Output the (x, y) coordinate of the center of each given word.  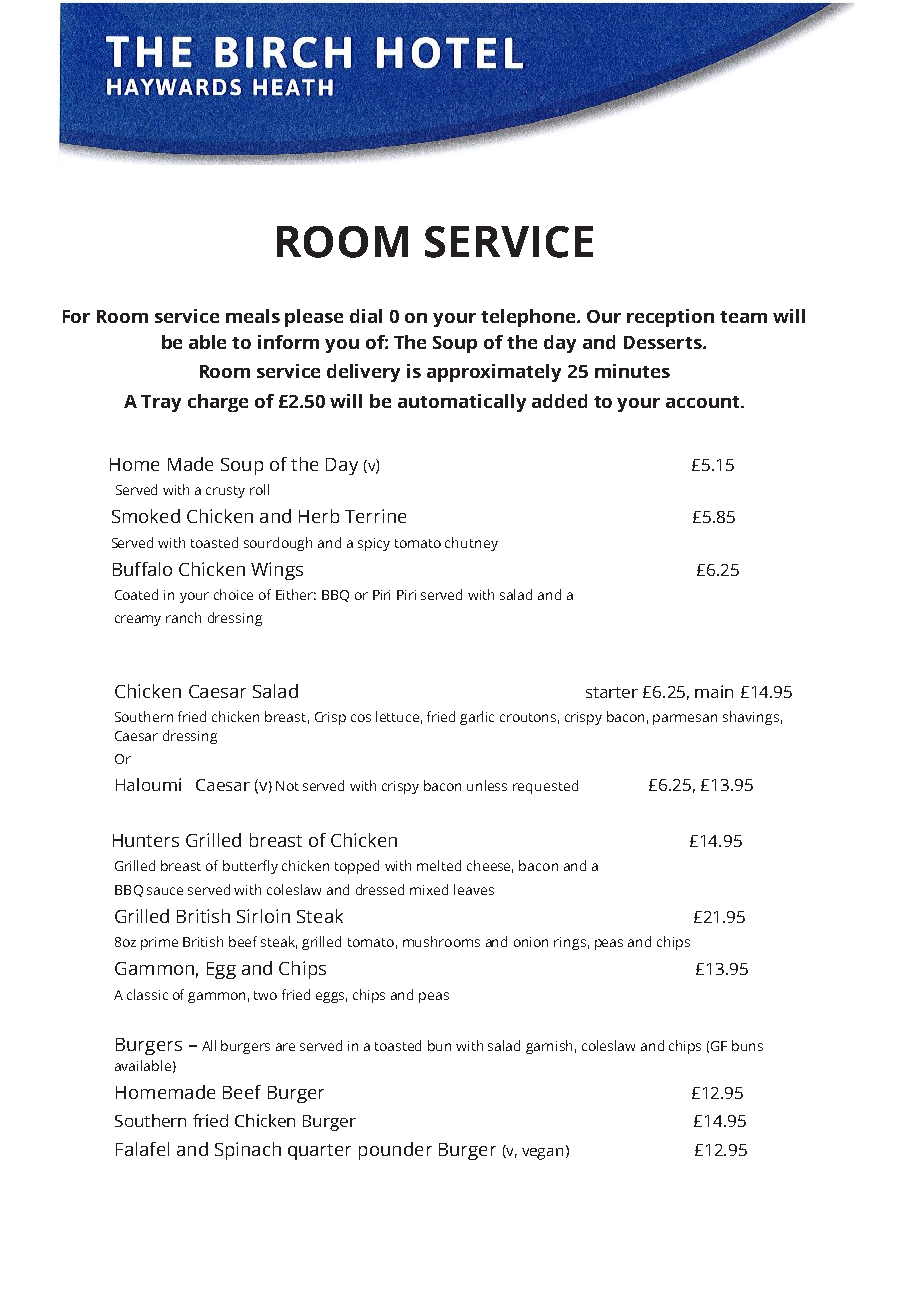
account (704, 402)
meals (253, 316)
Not (287, 786)
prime (159, 943)
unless (487, 785)
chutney (471, 544)
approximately (494, 373)
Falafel (142, 1149)
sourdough (278, 544)
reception (670, 318)
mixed (429, 889)
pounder (395, 1151)
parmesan (685, 719)
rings (570, 943)
